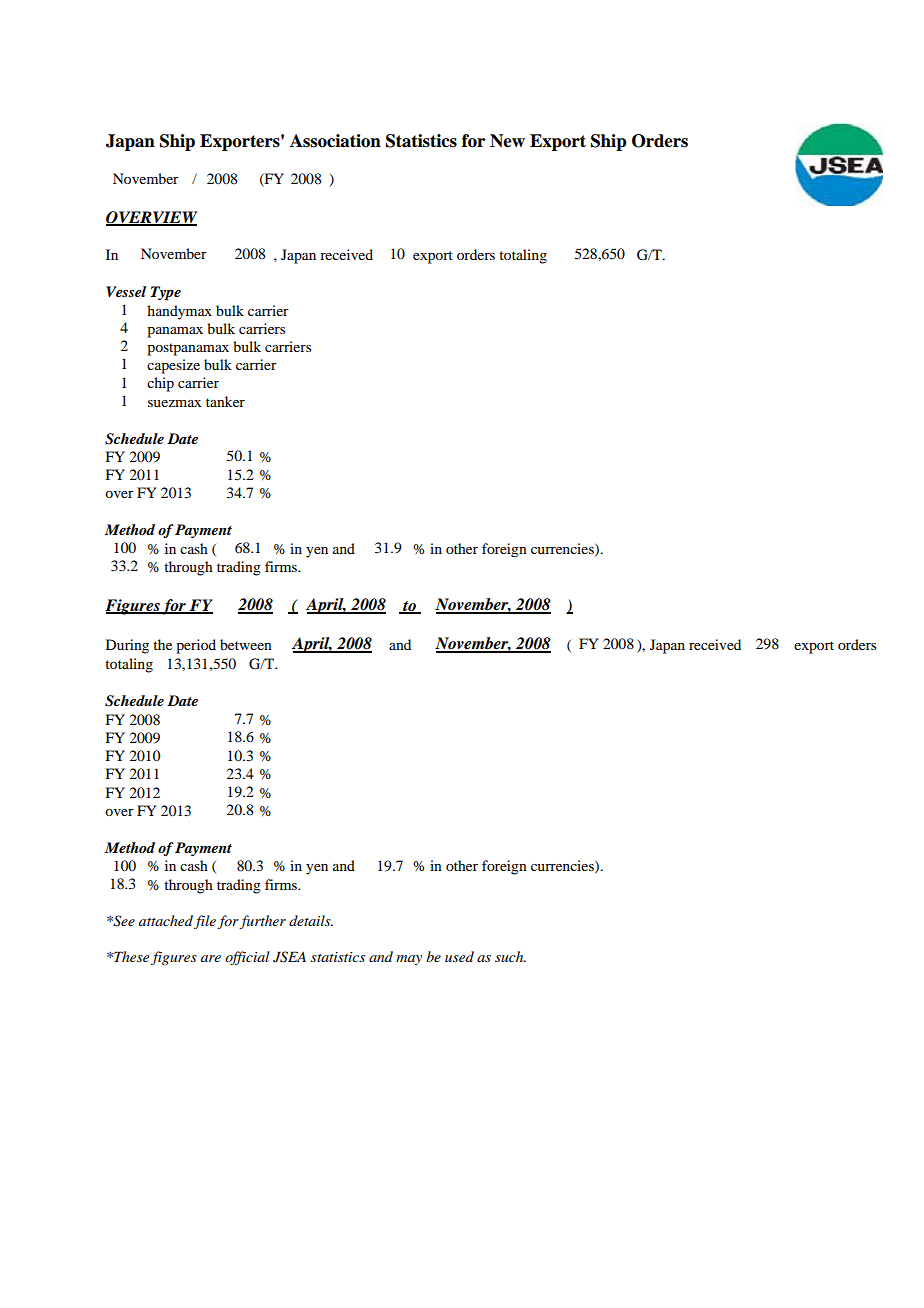 The image size is (924, 1308). Describe the element at coordinates (225, 401) in the screenshot. I see `tanker` at that location.
